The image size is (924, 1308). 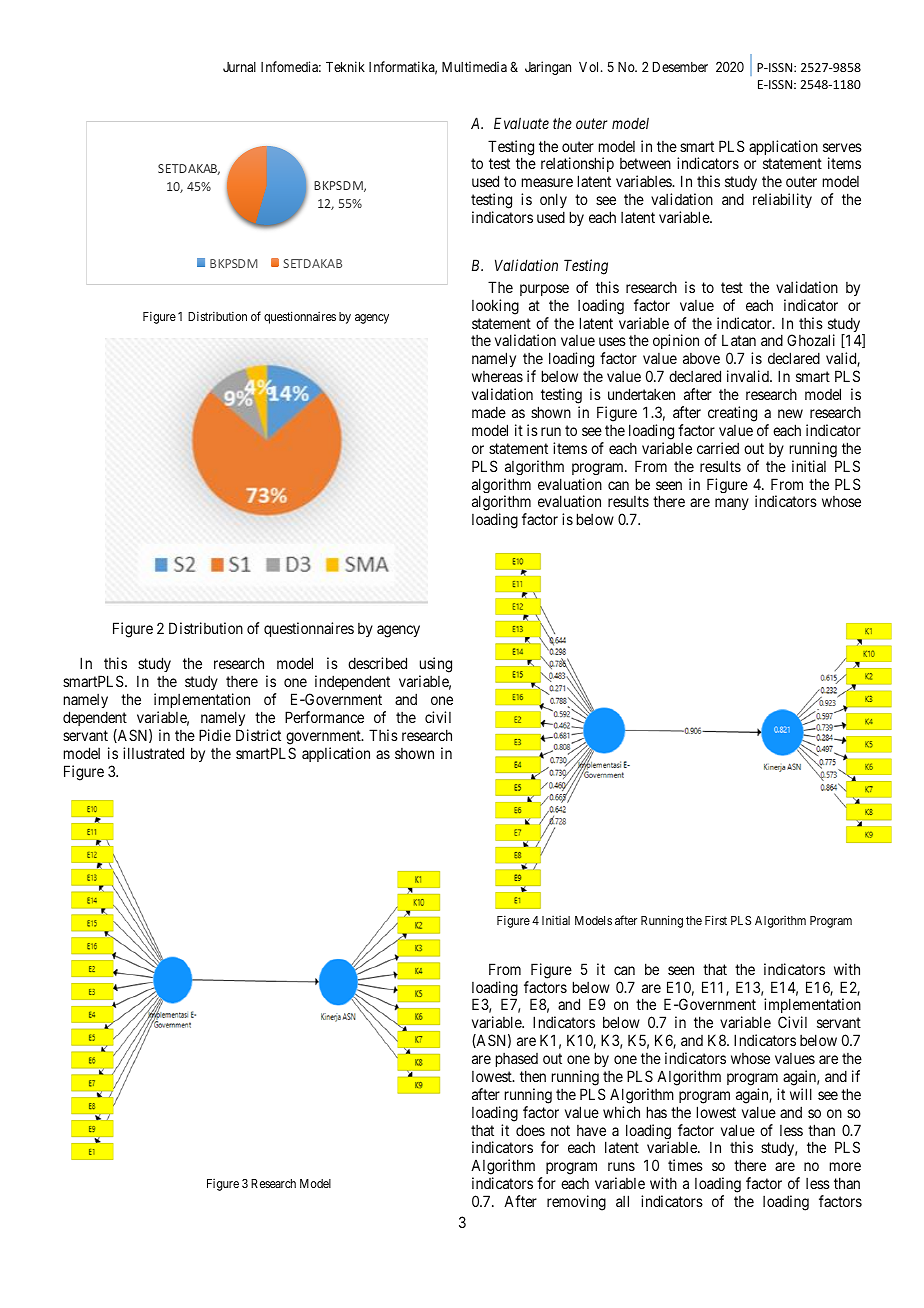 I want to click on using, so click(x=435, y=666).
